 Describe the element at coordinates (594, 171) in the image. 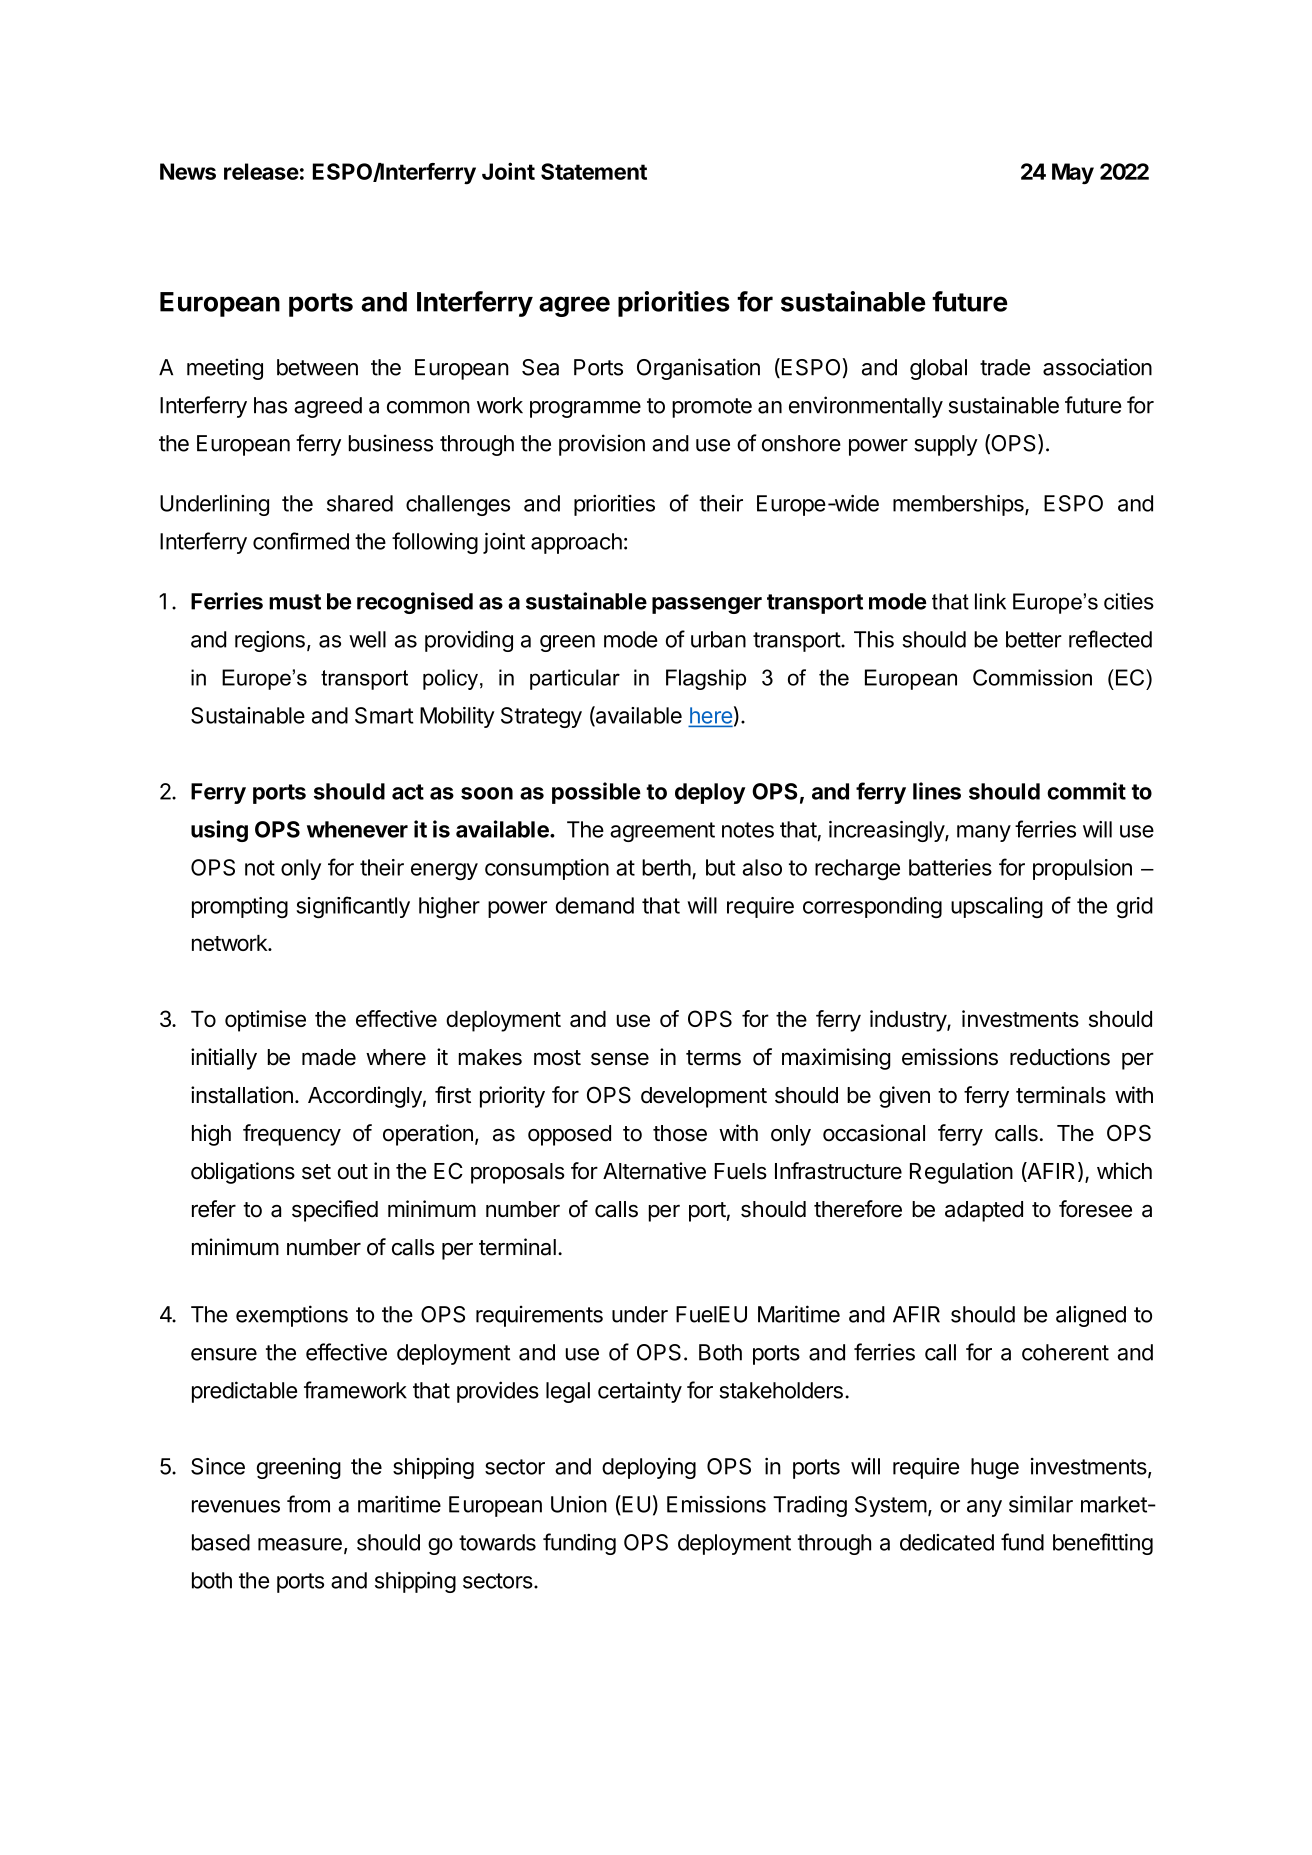

I see `Statement` at that location.
